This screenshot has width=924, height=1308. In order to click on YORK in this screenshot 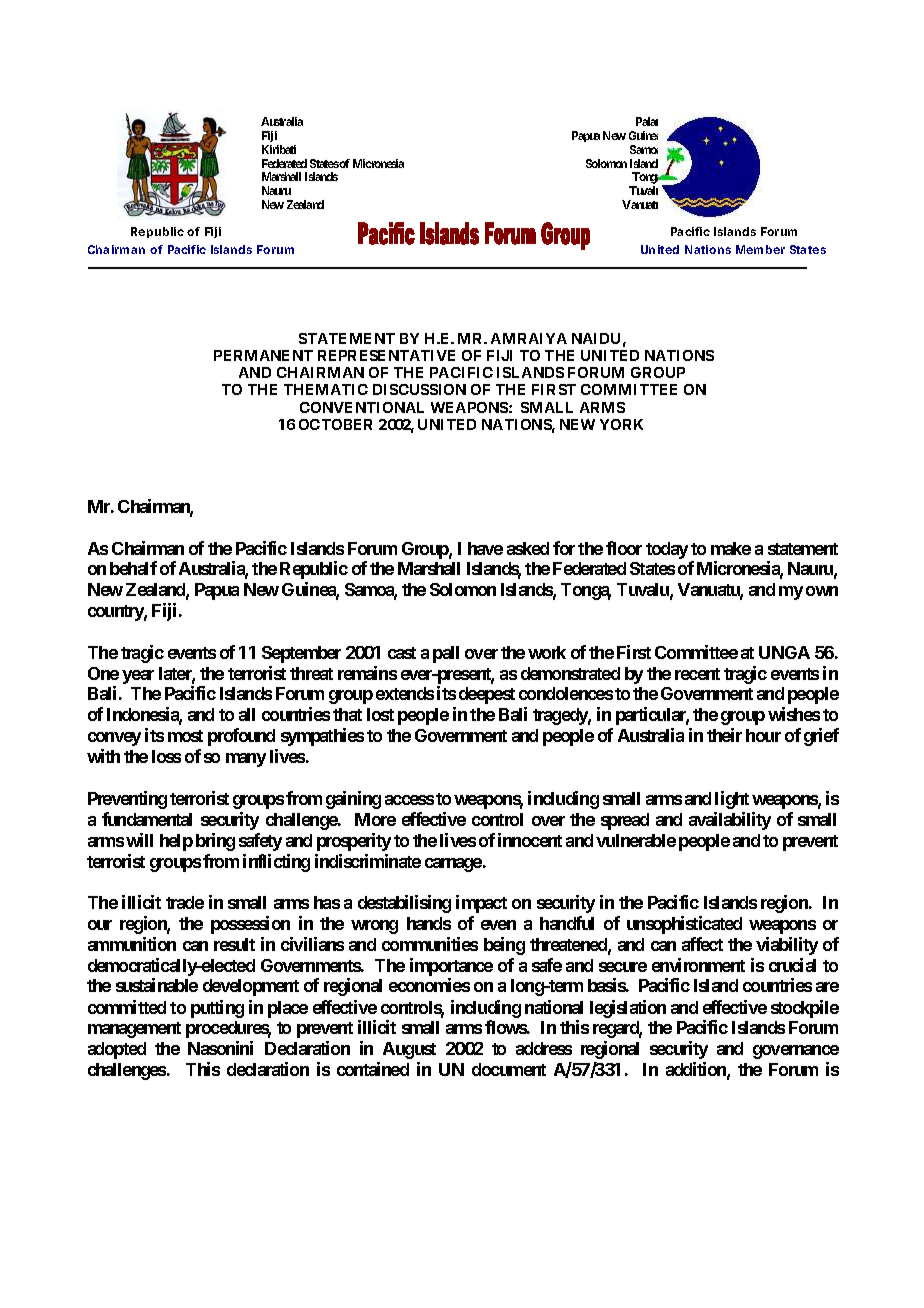, I will do `click(621, 424)`.
